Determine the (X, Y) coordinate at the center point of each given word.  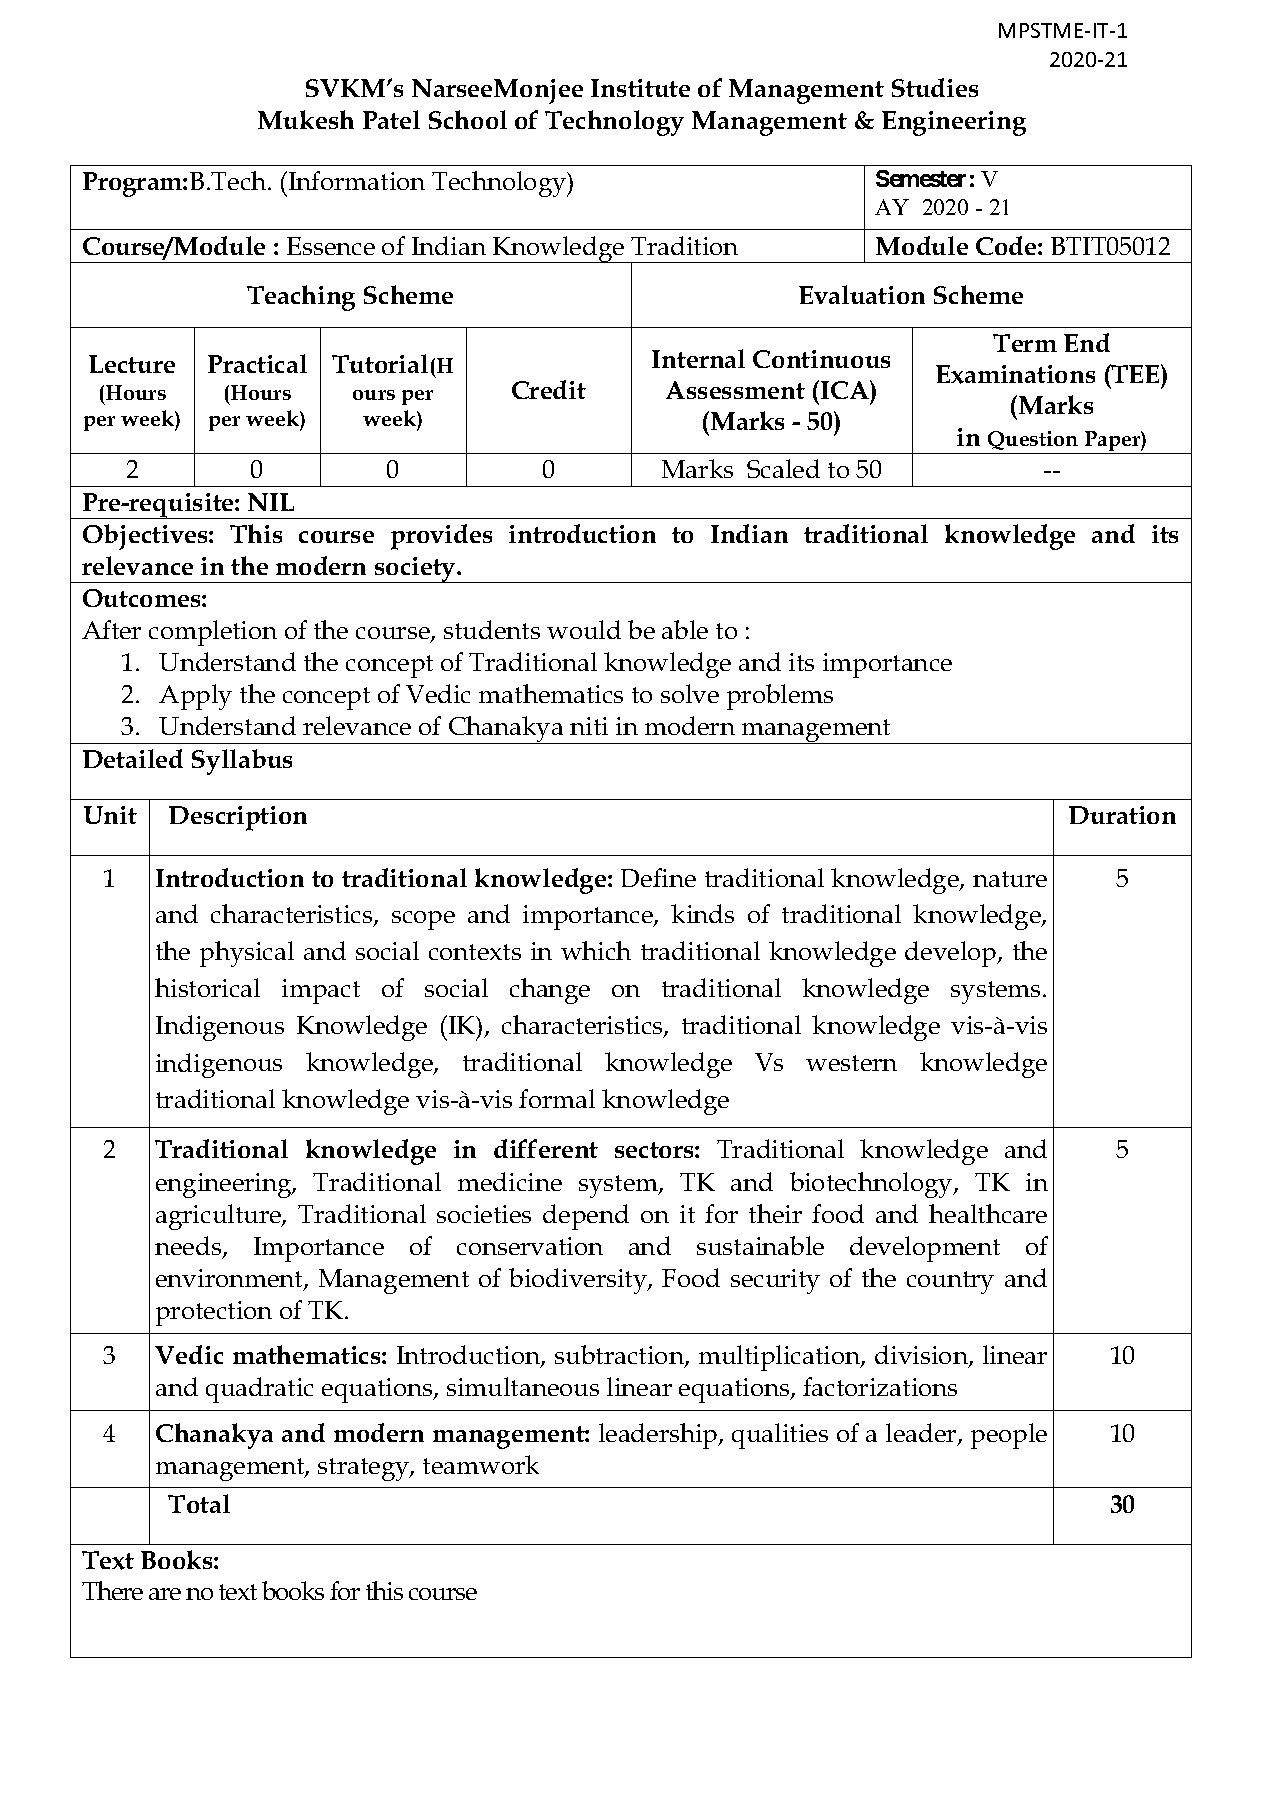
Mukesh (306, 119)
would (584, 629)
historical (207, 987)
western (851, 1063)
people (1009, 1436)
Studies (935, 87)
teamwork (481, 1464)
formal (557, 1098)
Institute (640, 88)
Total (199, 1503)
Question (1033, 440)
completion (213, 633)
